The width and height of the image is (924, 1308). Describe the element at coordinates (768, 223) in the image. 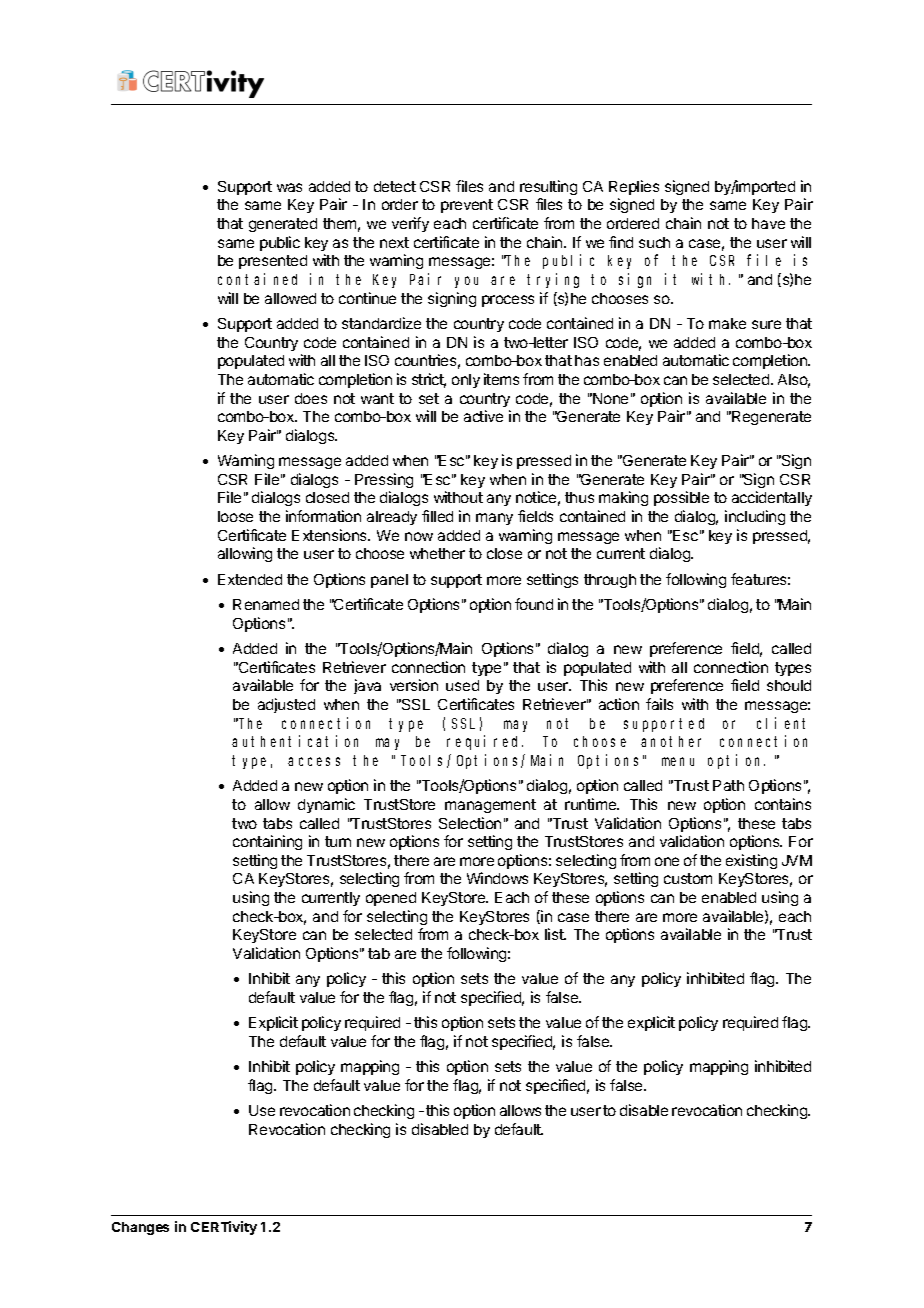

I see `have` at that location.
